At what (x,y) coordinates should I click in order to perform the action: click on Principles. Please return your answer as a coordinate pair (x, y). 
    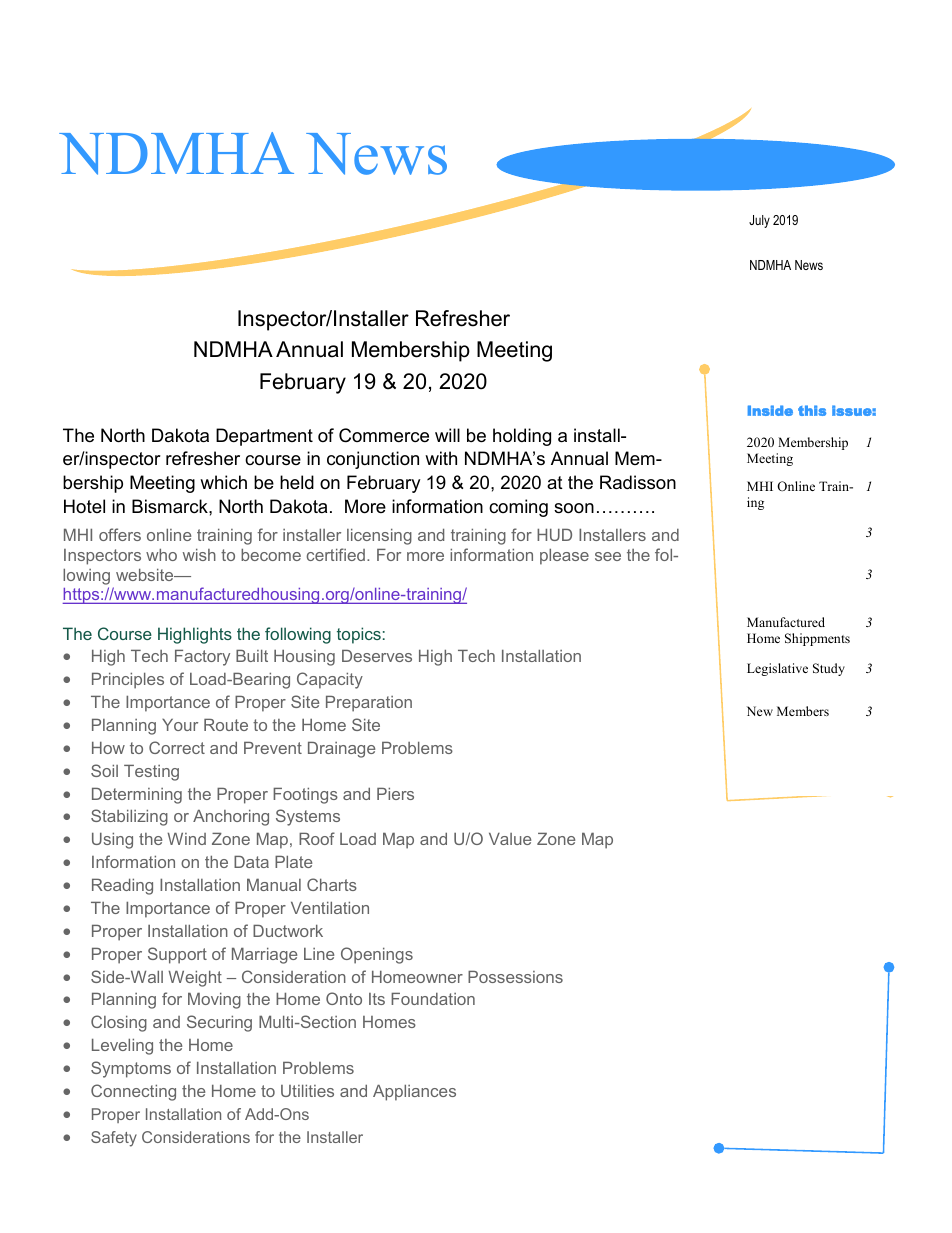
    Looking at the image, I should click on (128, 681).
